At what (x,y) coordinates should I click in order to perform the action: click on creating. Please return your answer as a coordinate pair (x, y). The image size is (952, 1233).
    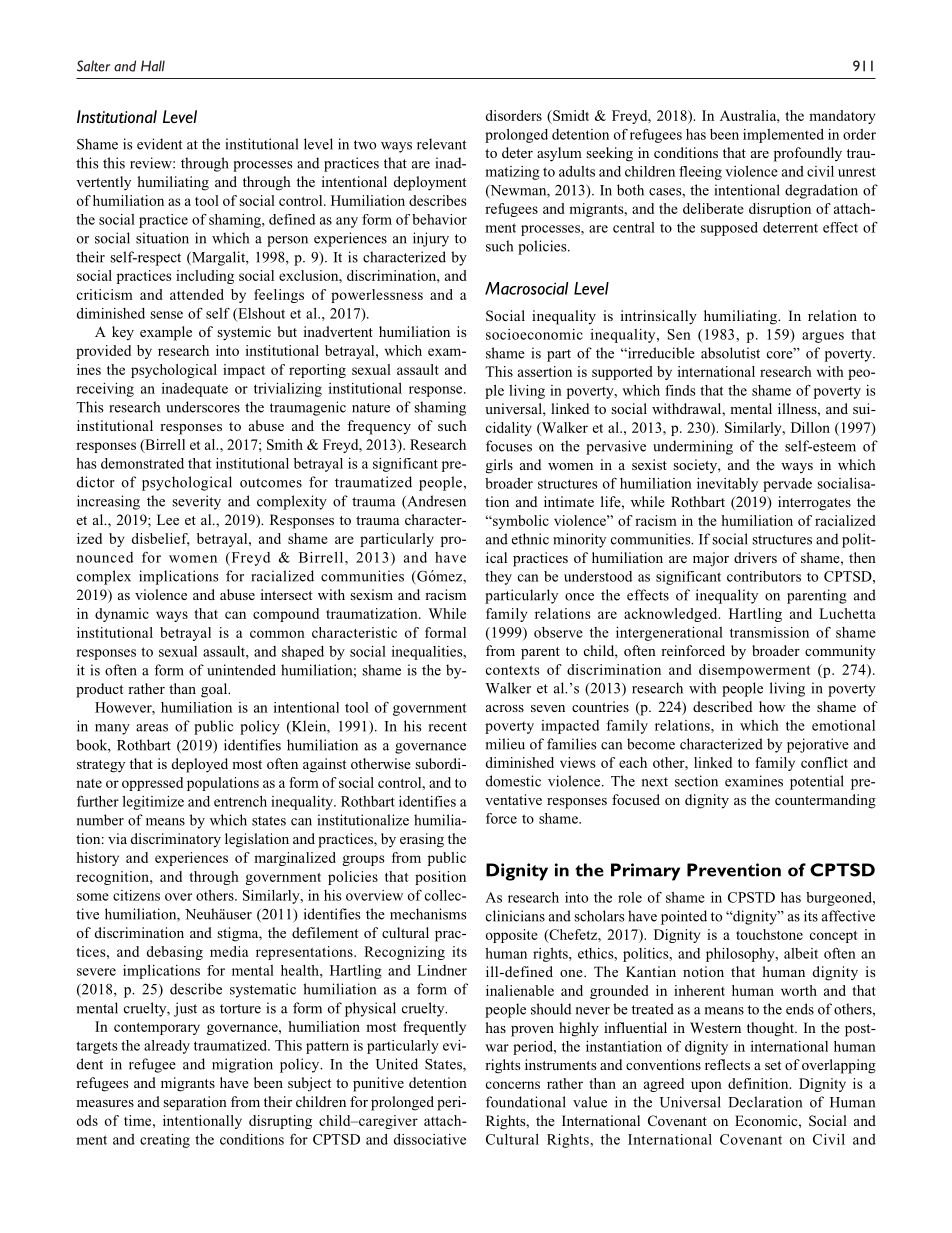
    Looking at the image, I should click on (165, 1141).
